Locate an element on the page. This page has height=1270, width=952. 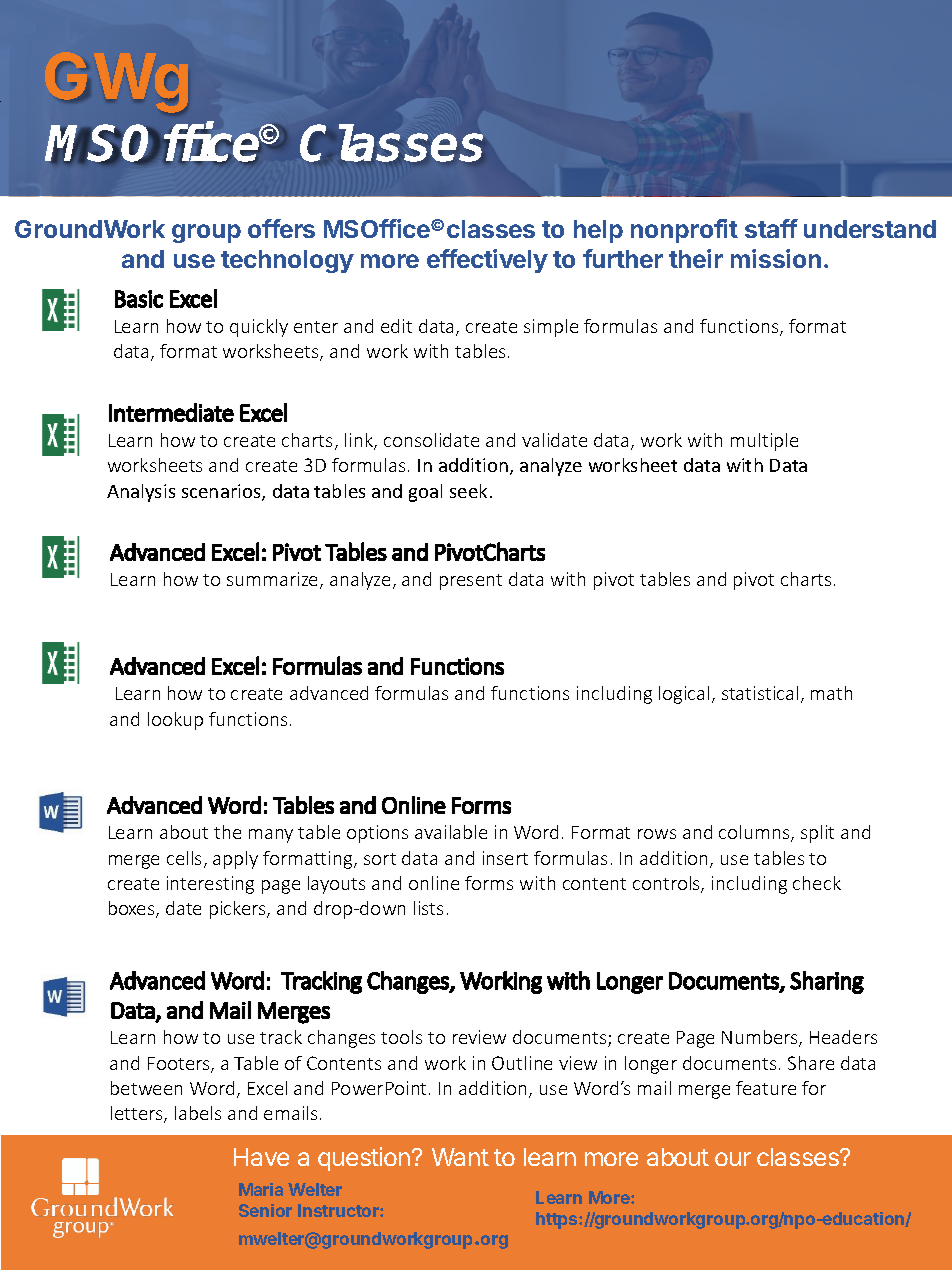
mission is located at coordinates (776, 258).
